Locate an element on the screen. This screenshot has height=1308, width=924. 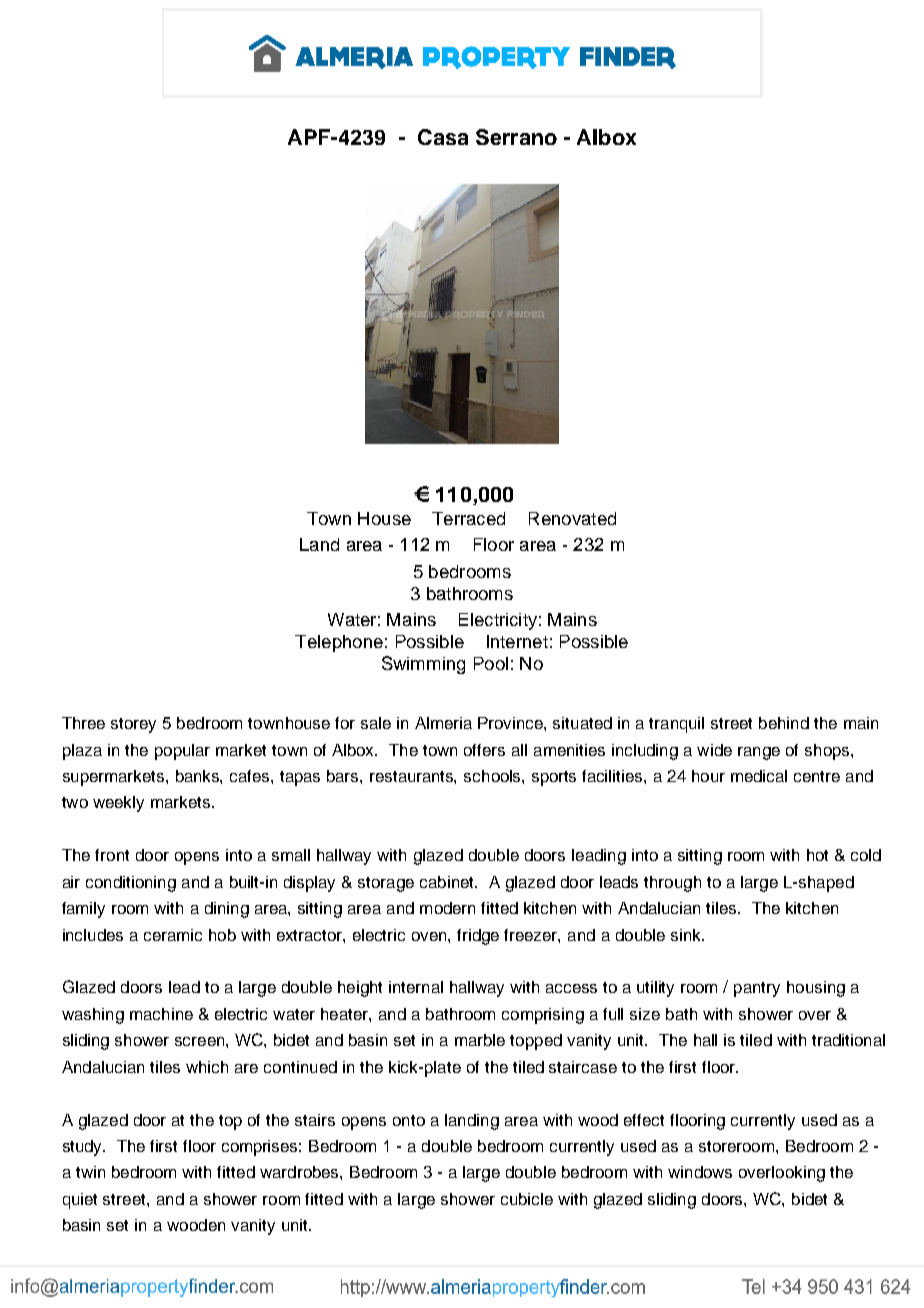
Telephone is located at coordinates (339, 643).
